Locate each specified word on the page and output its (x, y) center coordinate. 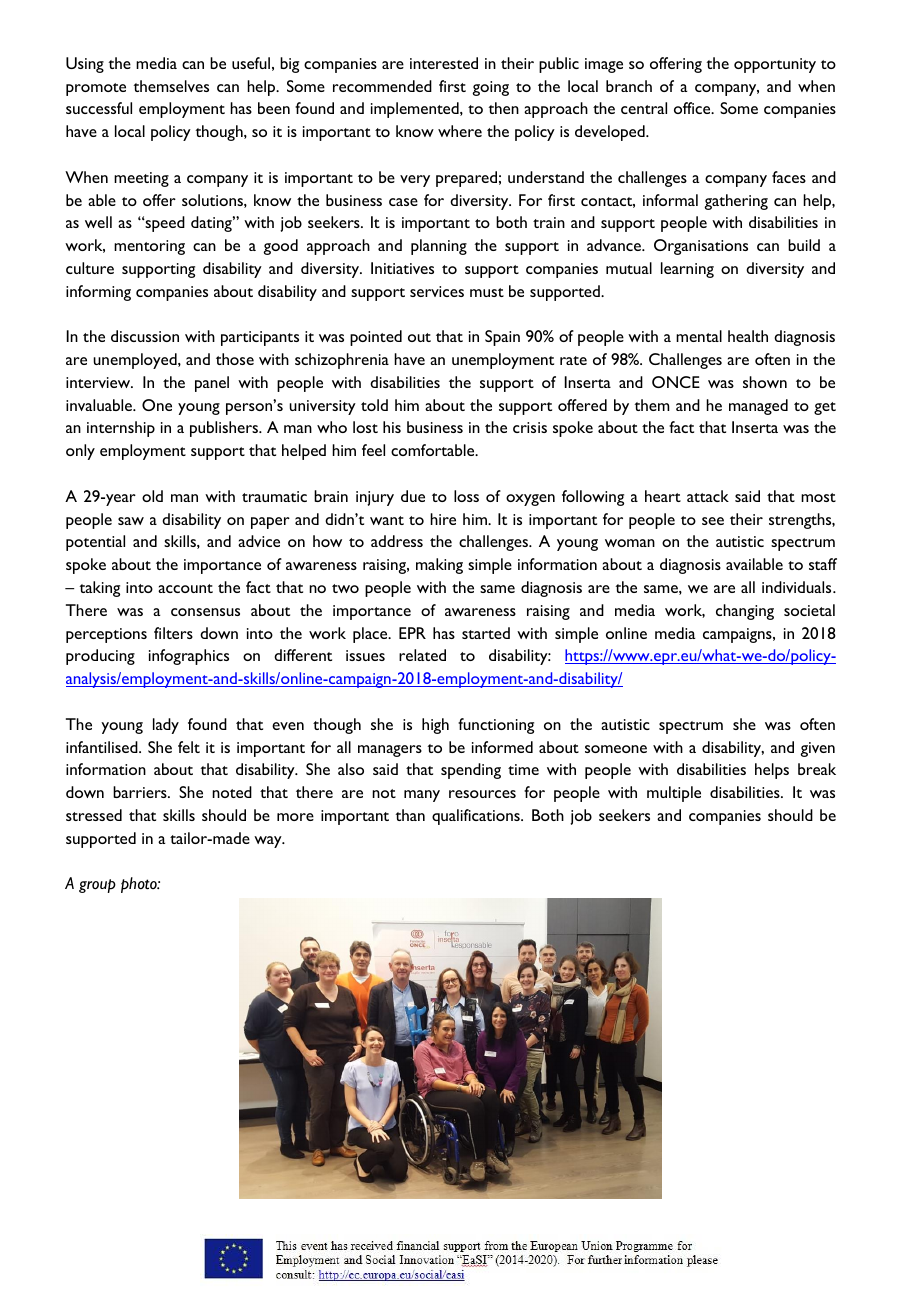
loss (466, 496)
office (693, 108)
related (422, 655)
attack (708, 496)
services (437, 291)
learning (687, 270)
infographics (189, 657)
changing (745, 612)
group (97, 886)
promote (96, 89)
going (490, 88)
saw (131, 521)
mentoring (149, 247)
